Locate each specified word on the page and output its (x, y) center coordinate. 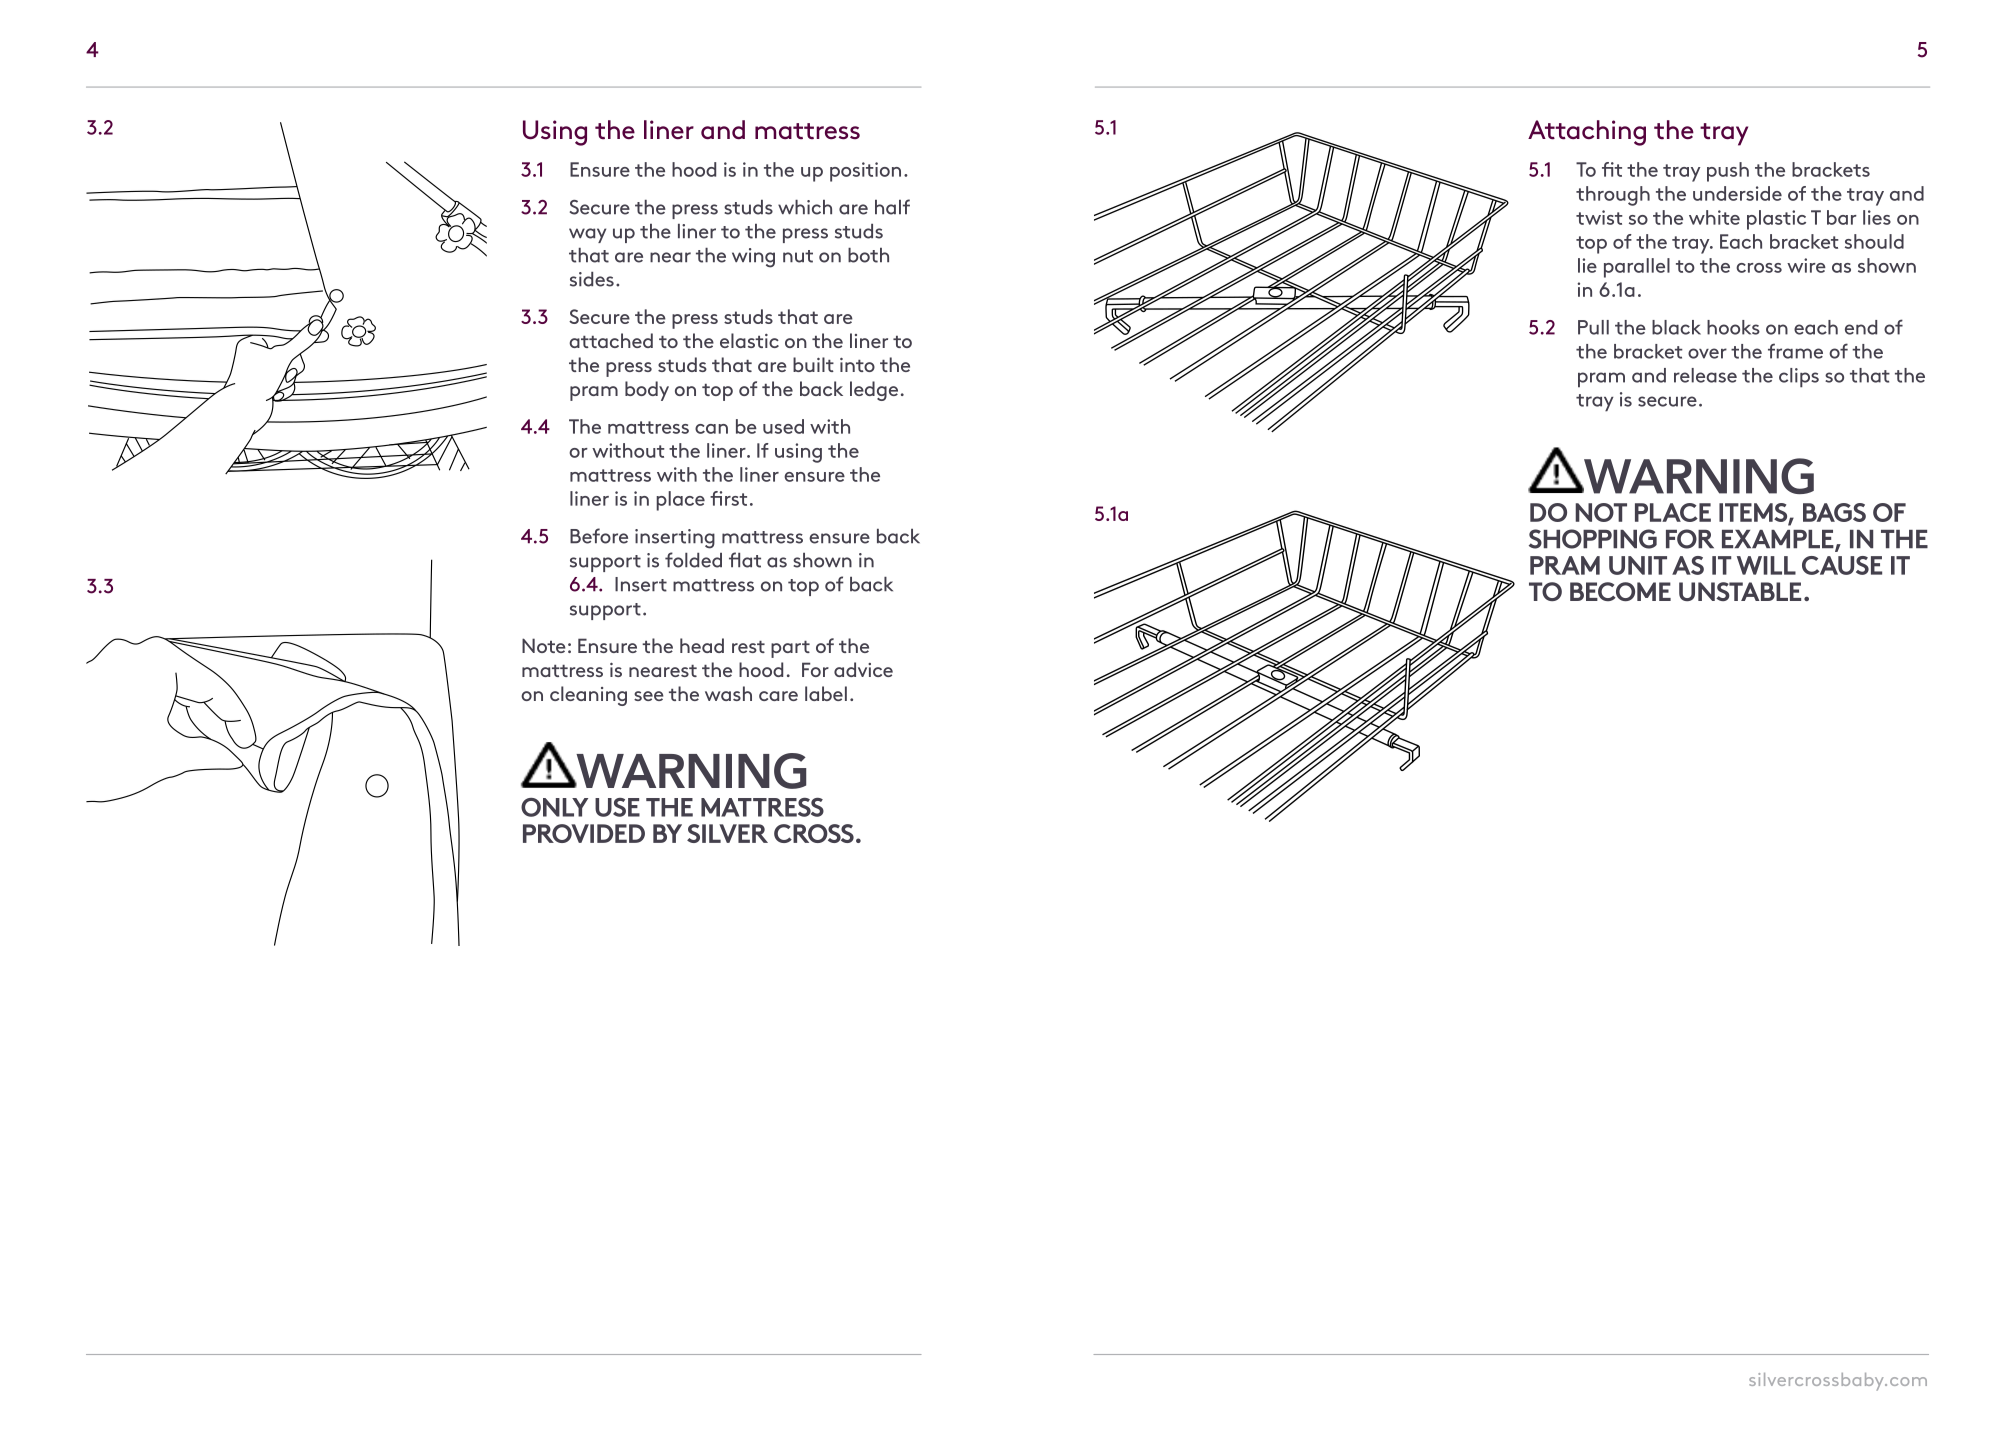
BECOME (1620, 591)
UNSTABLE (1740, 591)
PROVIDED (584, 833)
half (892, 207)
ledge (874, 391)
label (826, 693)
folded (693, 560)
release (1705, 375)
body (647, 391)
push (1728, 172)
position (865, 172)
